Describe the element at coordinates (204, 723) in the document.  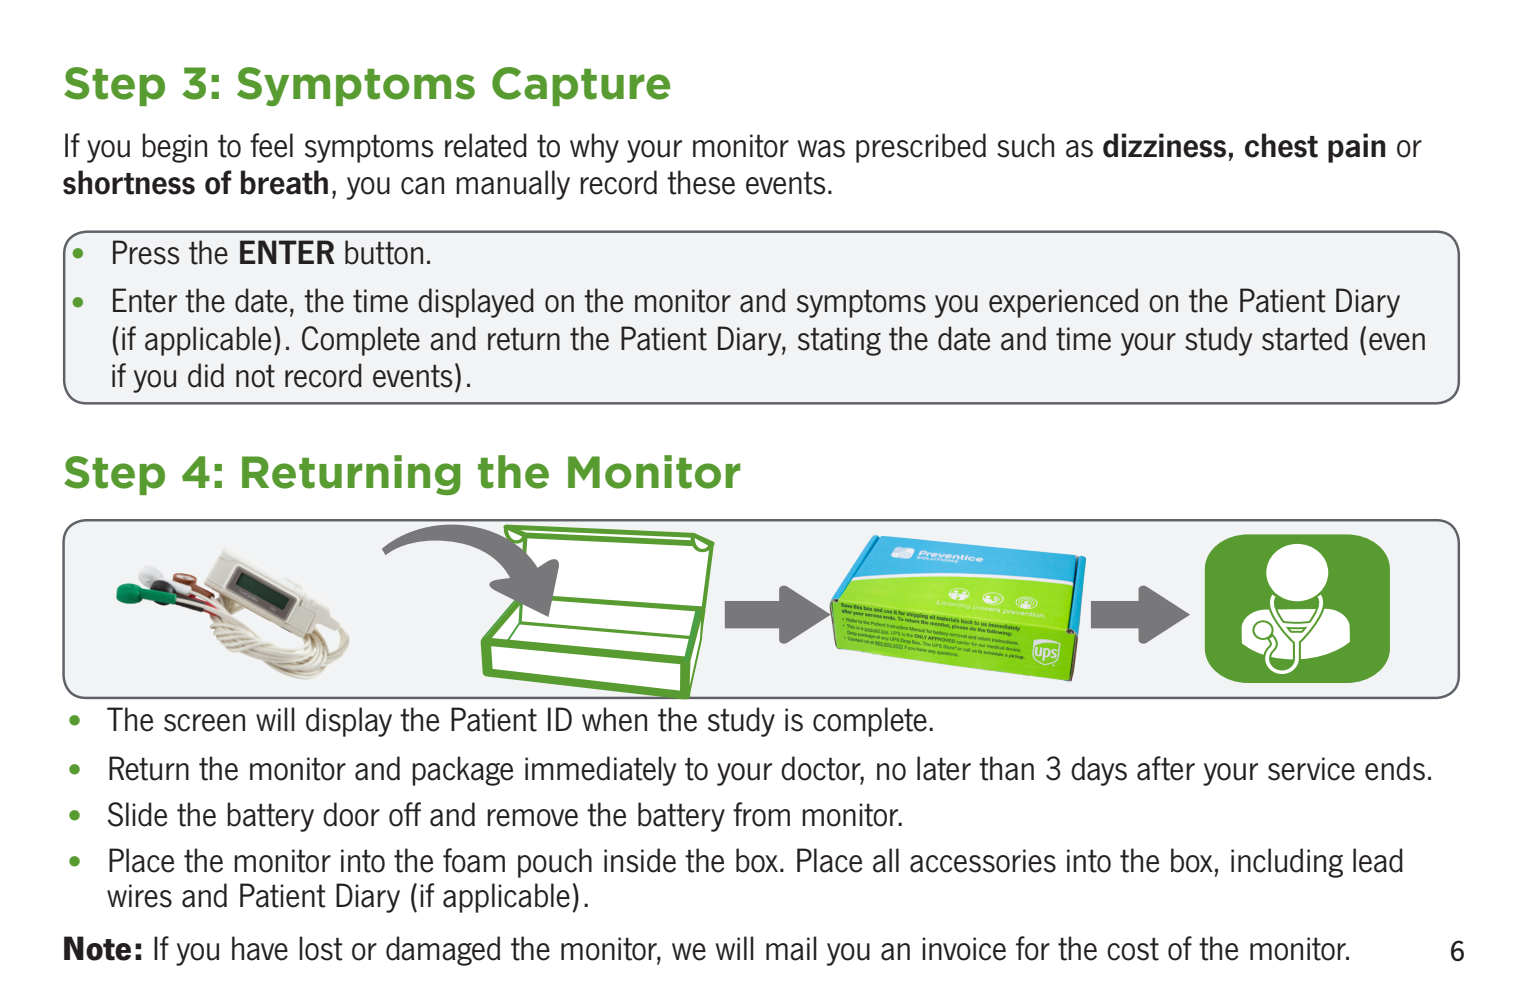
I see `screen` at that location.
